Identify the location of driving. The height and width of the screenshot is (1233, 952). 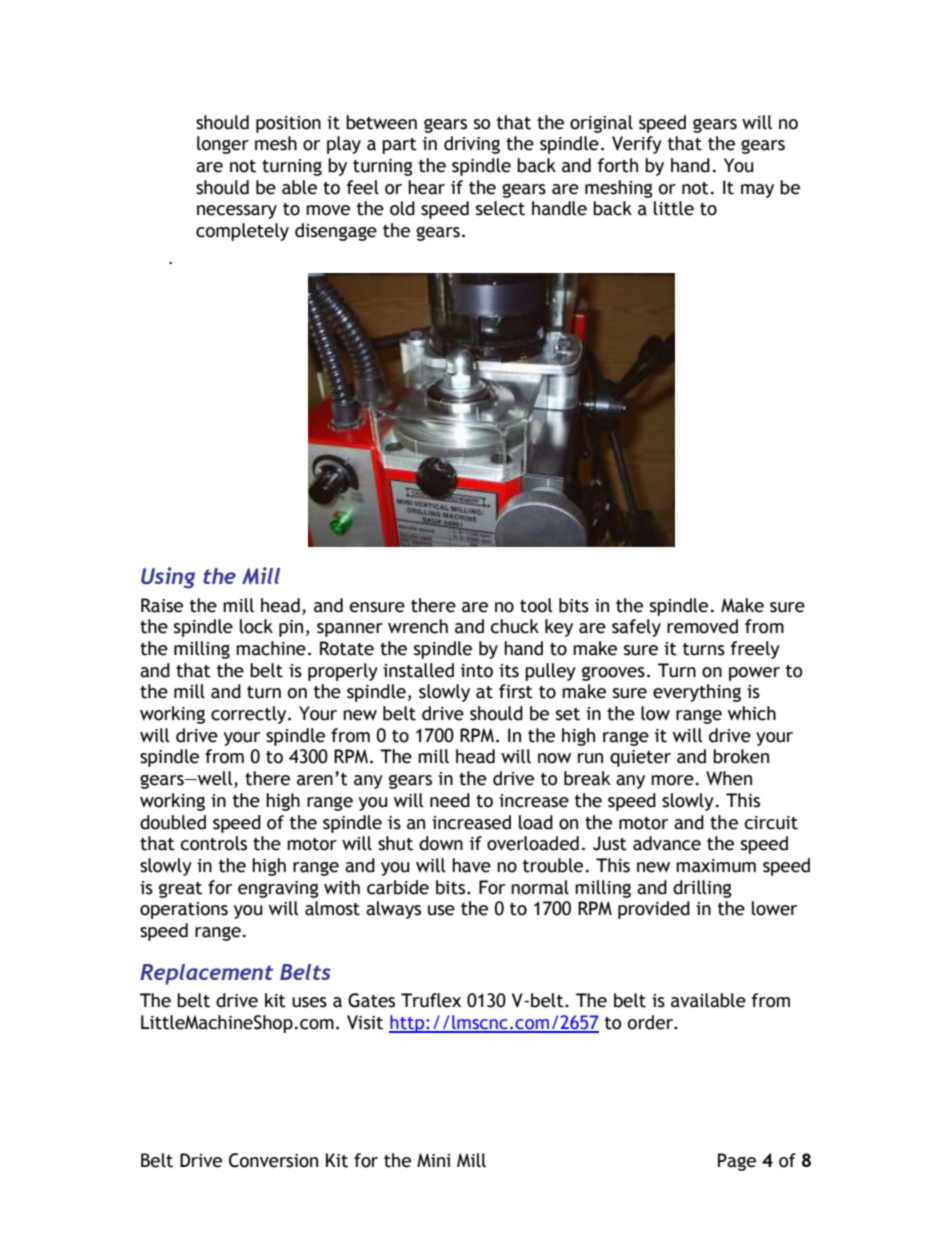
(472, 145).
